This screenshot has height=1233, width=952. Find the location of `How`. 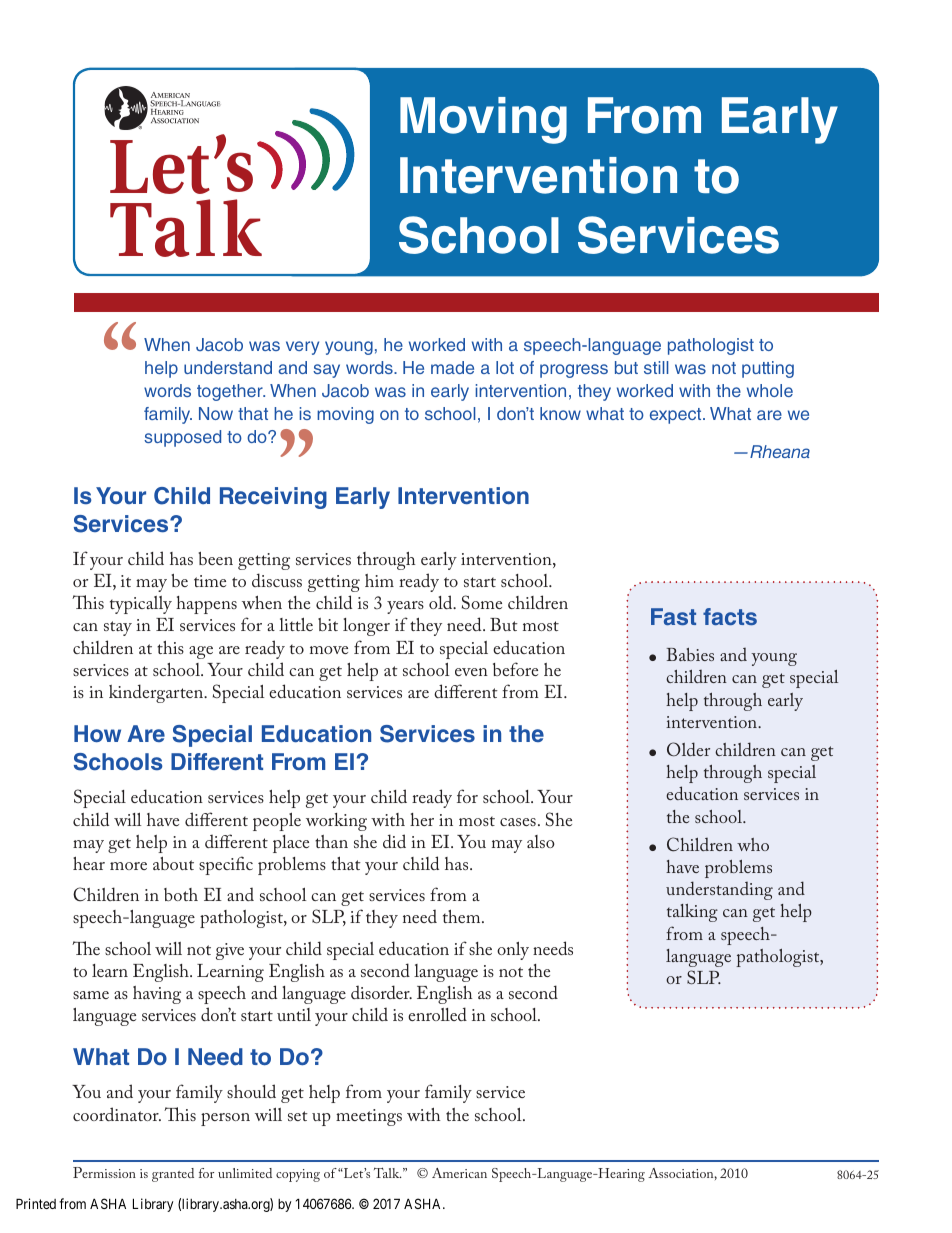

How is located at coordinates (97, 733).
